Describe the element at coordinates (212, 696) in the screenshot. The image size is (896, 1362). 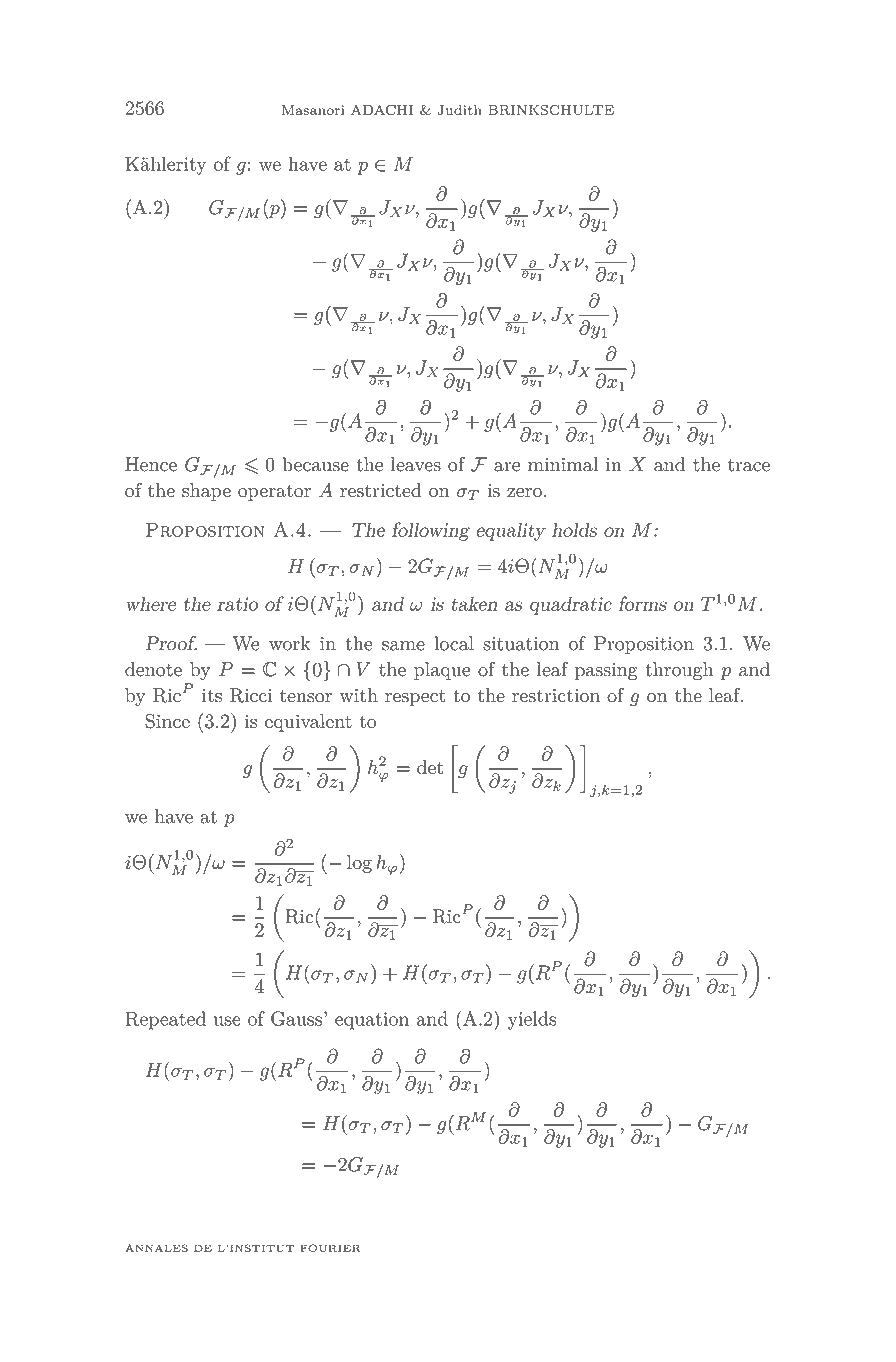
I see `its` at that location.
